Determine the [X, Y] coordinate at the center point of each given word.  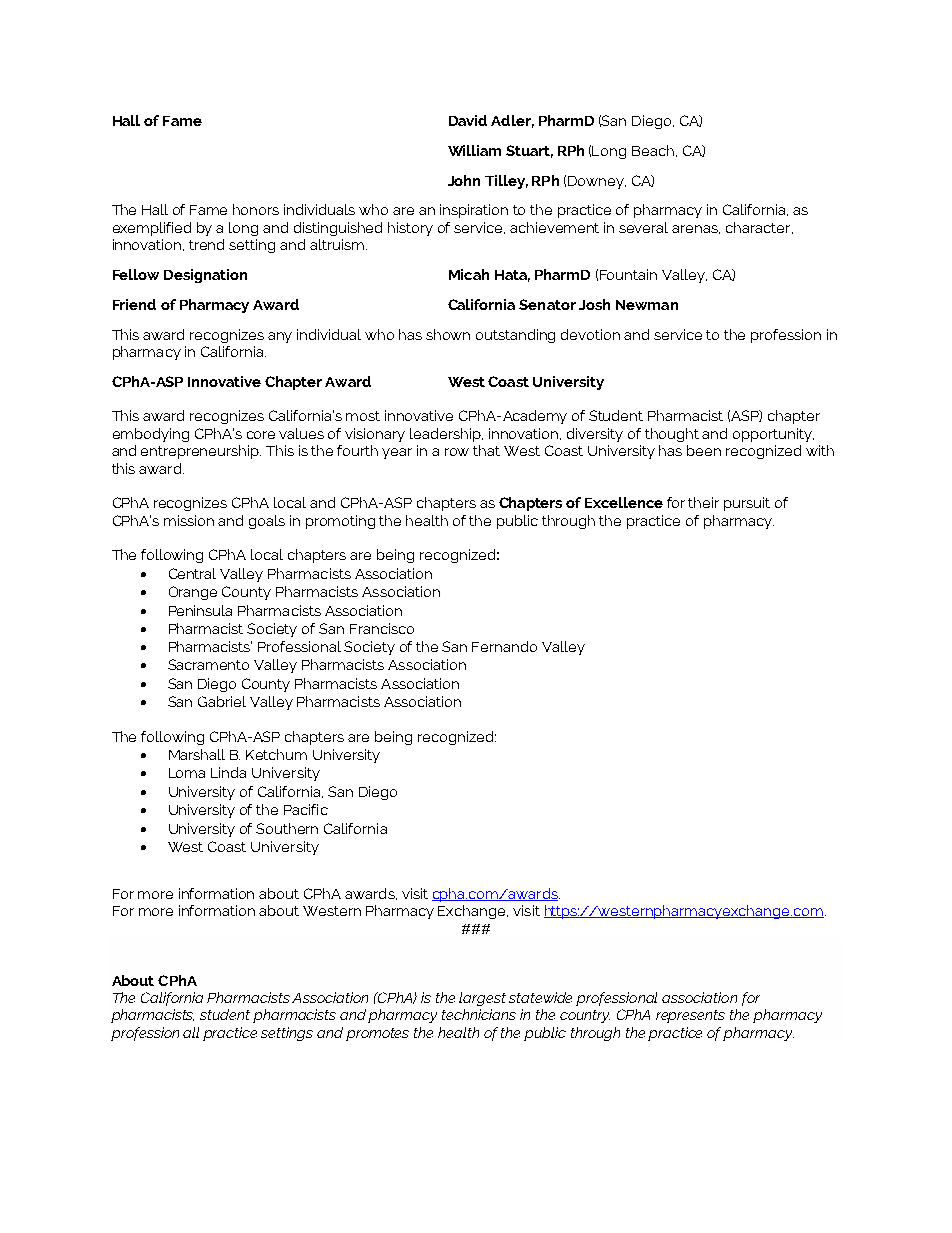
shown [448, 334]
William [474, 150]
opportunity [773, 435]
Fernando [504, 646]
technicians [479, 1014]
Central [192, 573]
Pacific [306, 809]
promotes [377, 1034]
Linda [228, 772]
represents [690, 1016]
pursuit [747, 504]
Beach [653, 150]
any [280, 337]
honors [256, 209]
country [585, 1016]
